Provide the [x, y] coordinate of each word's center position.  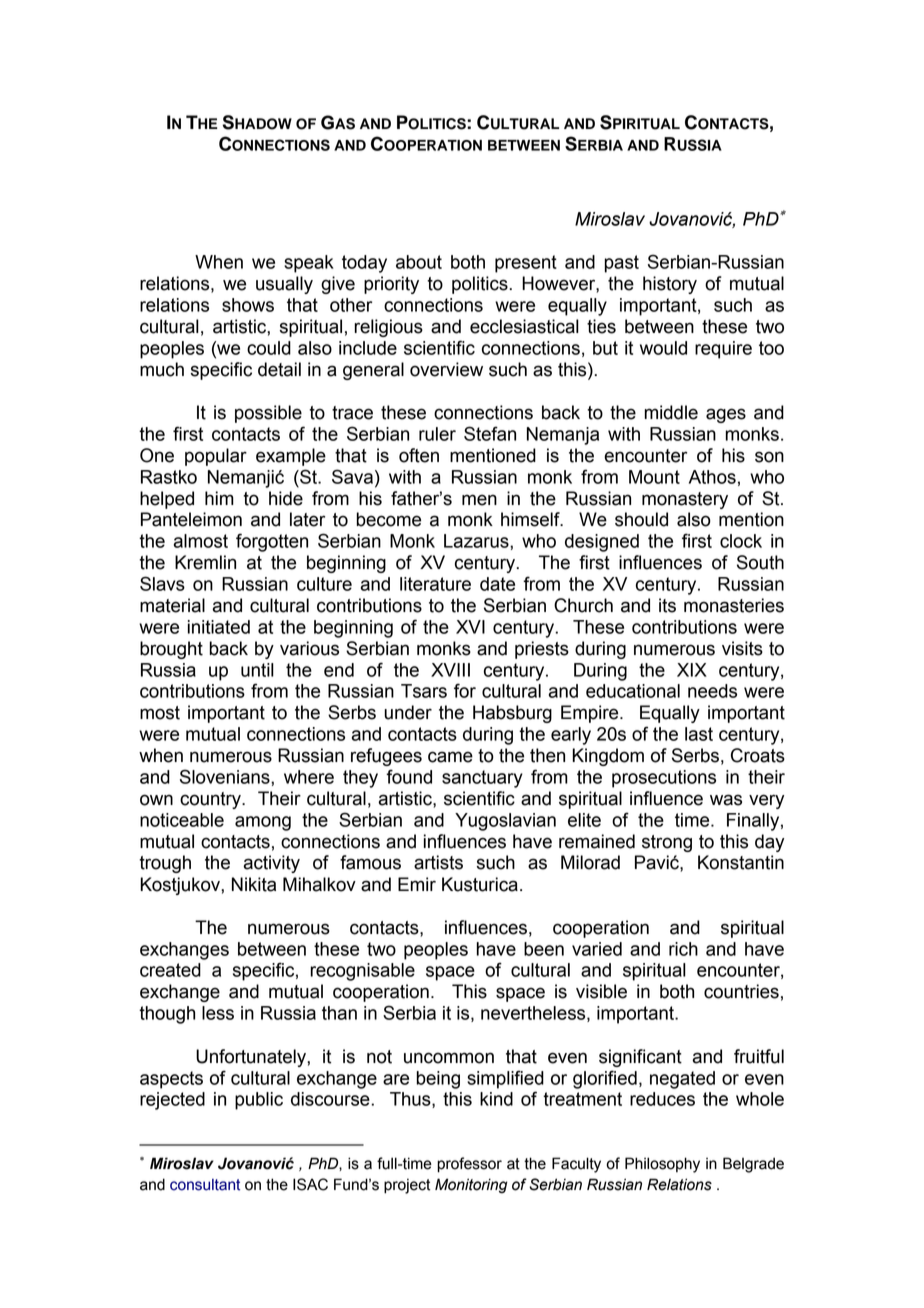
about [419, 262]
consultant [205, 1185]
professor [469, 1165]
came [450, 757]
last [699, 734]
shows [248, 305]
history [670, 285]
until [257, 670]
